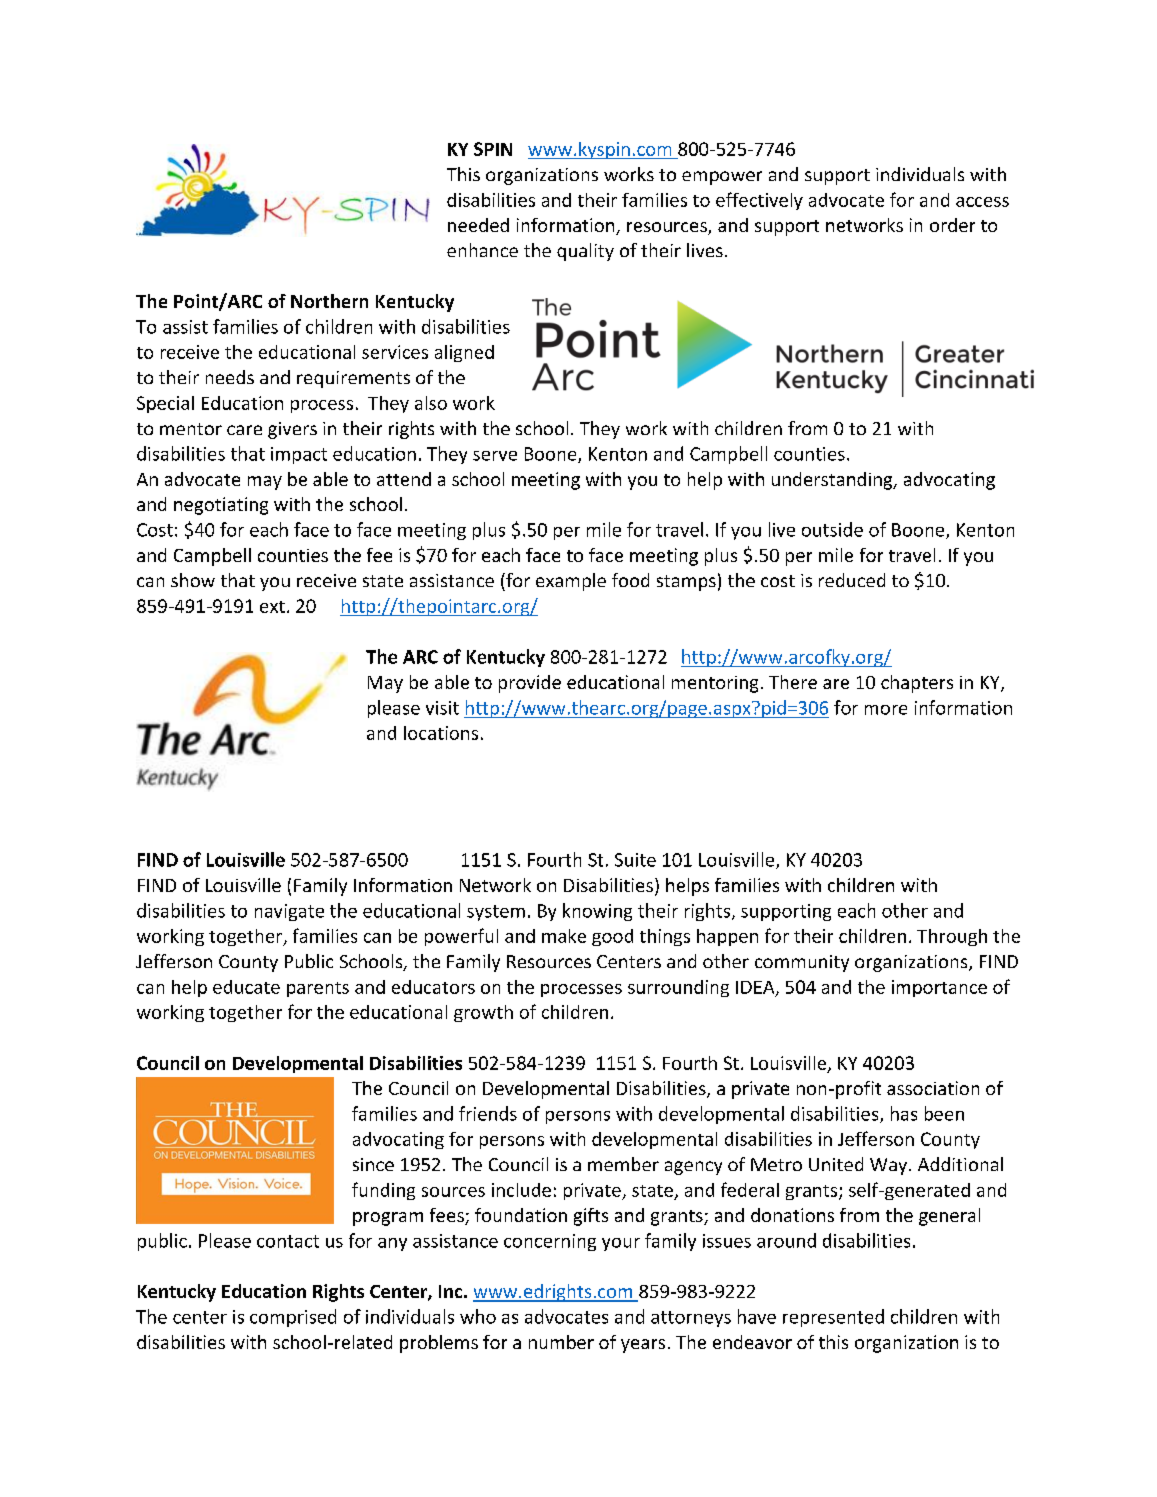 The image size is (1157, 1497). Describe the element at coordinates (952, 225) in the page. I see `order` at that location.
